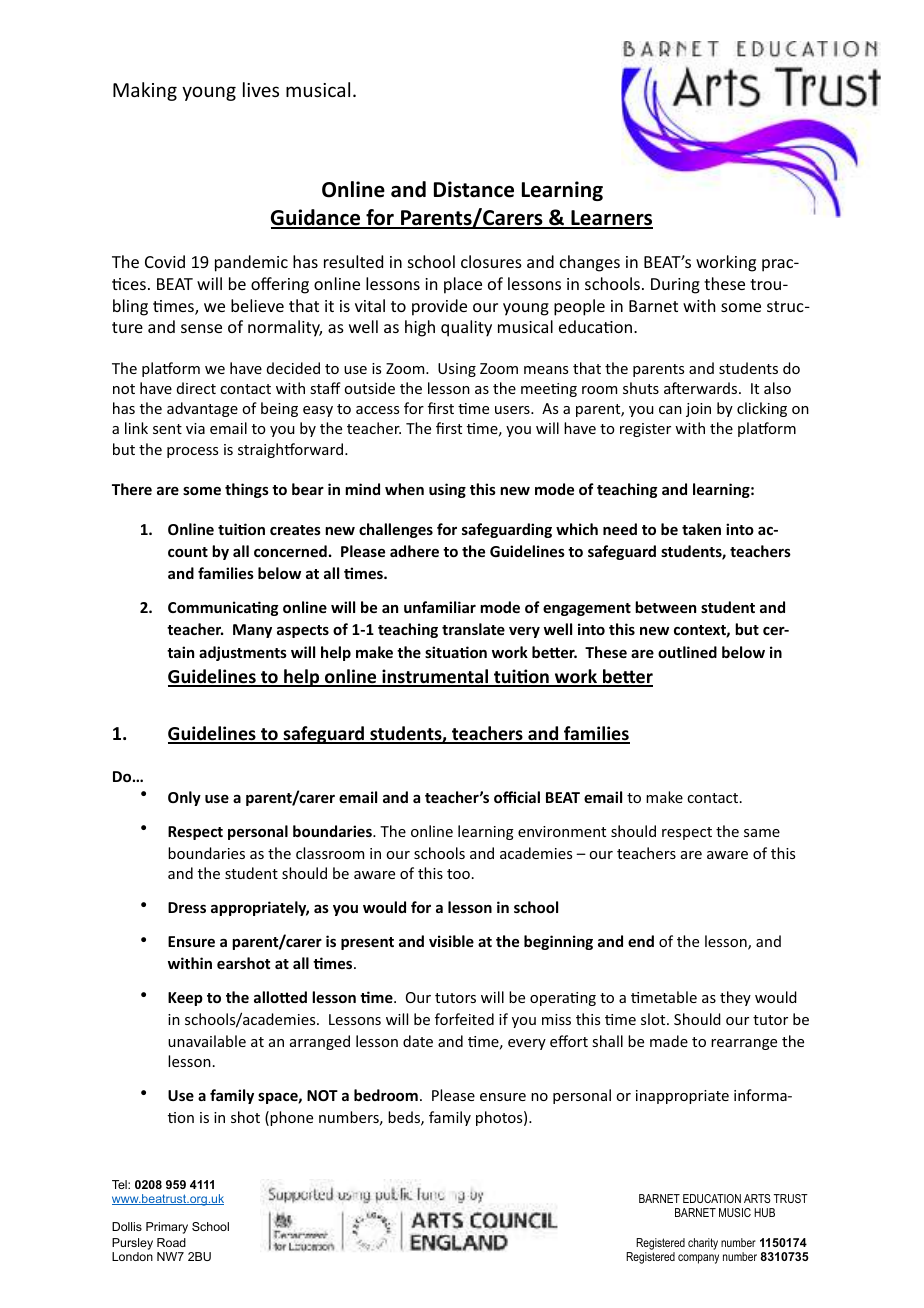  Describe the element at coordinates (167, 1228) in the page. I see `Primary` at that location.
